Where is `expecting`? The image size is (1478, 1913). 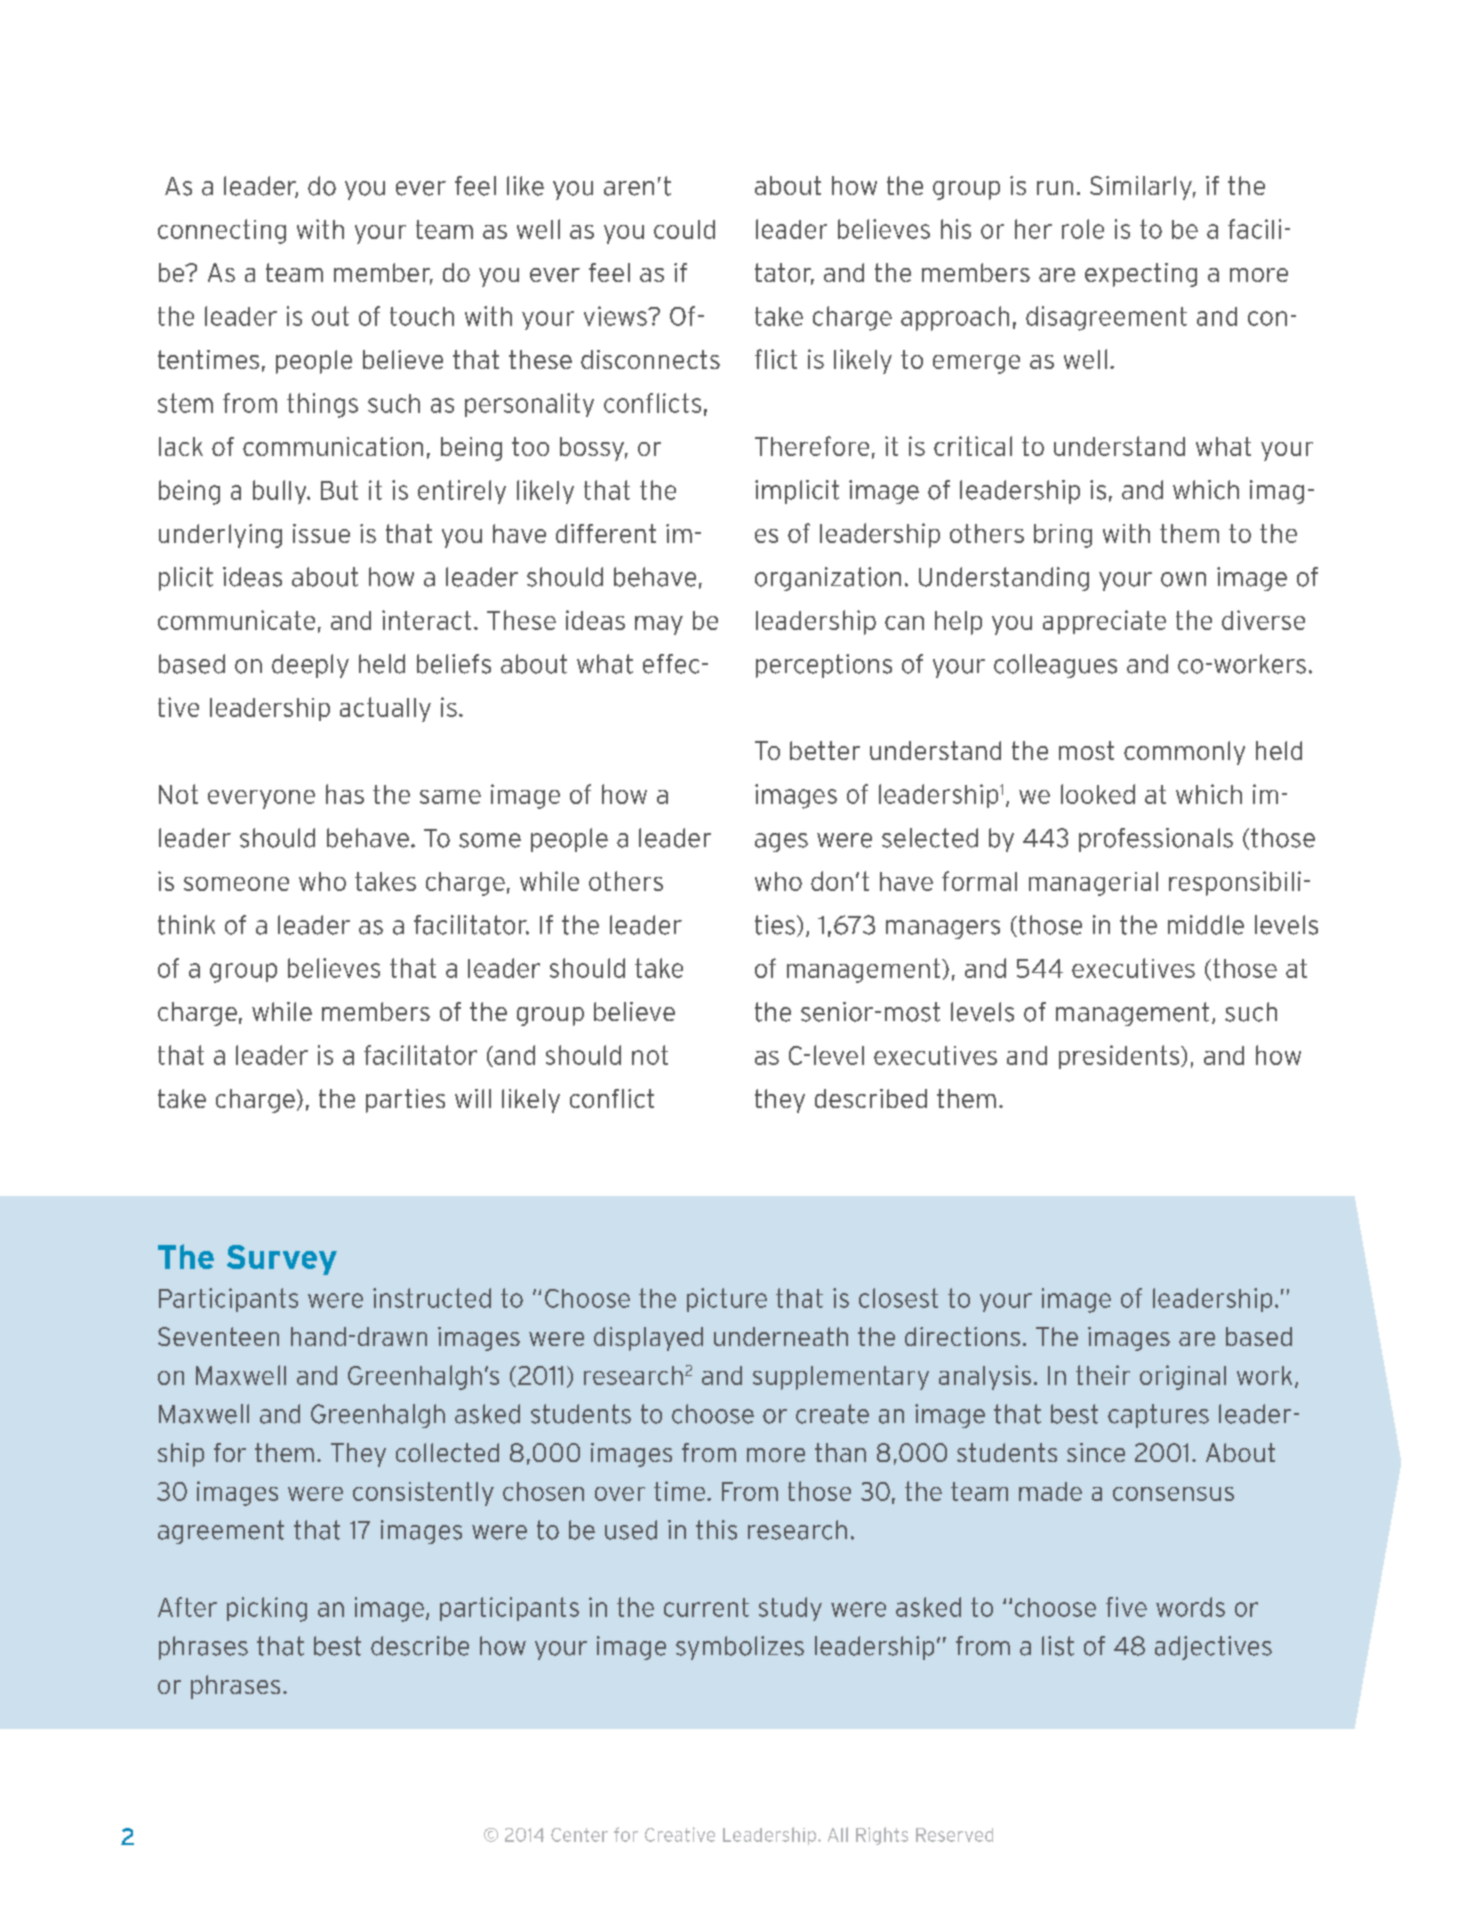
expecting is located at coordinates (1141, 275).
